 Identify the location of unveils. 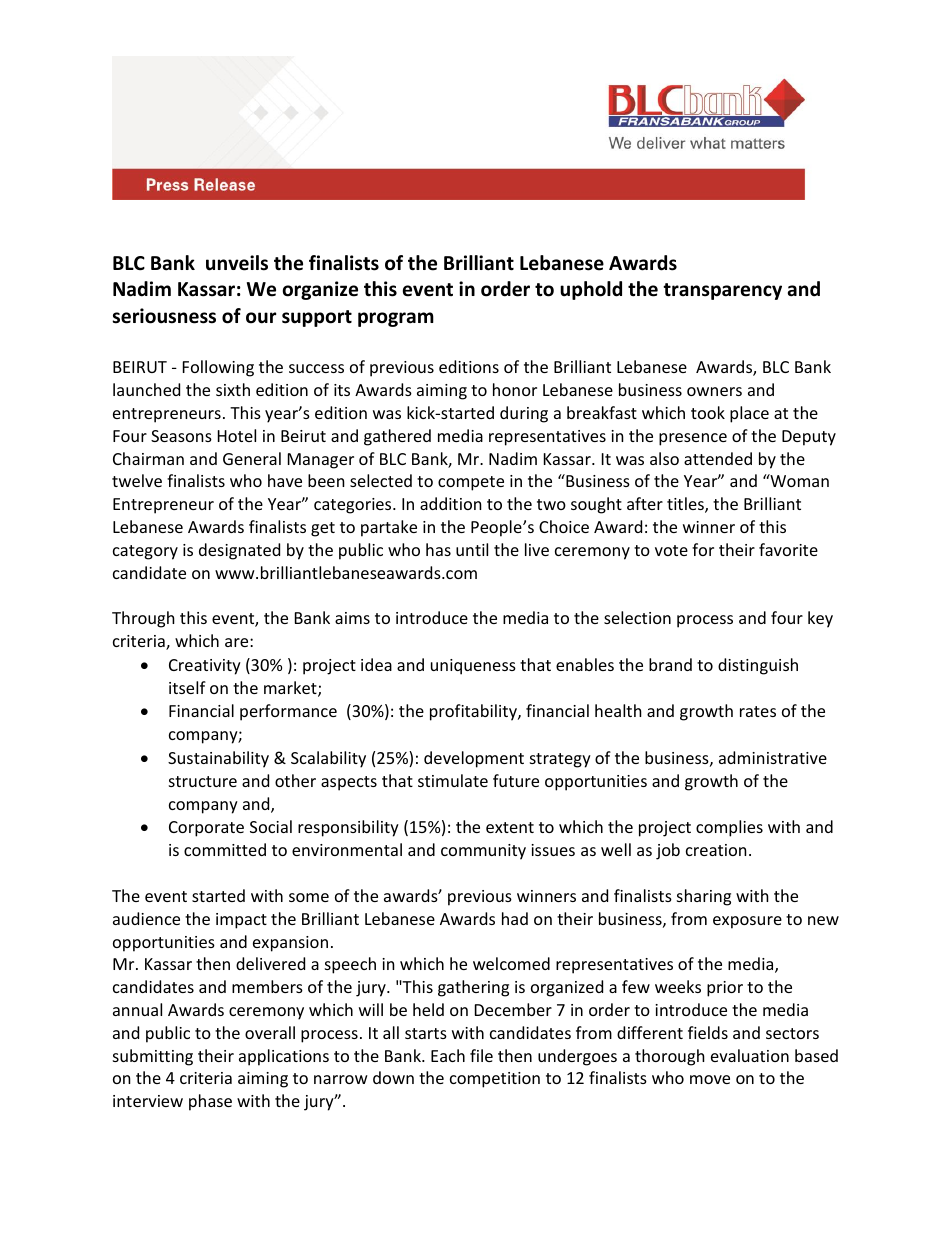
(237, 263).
